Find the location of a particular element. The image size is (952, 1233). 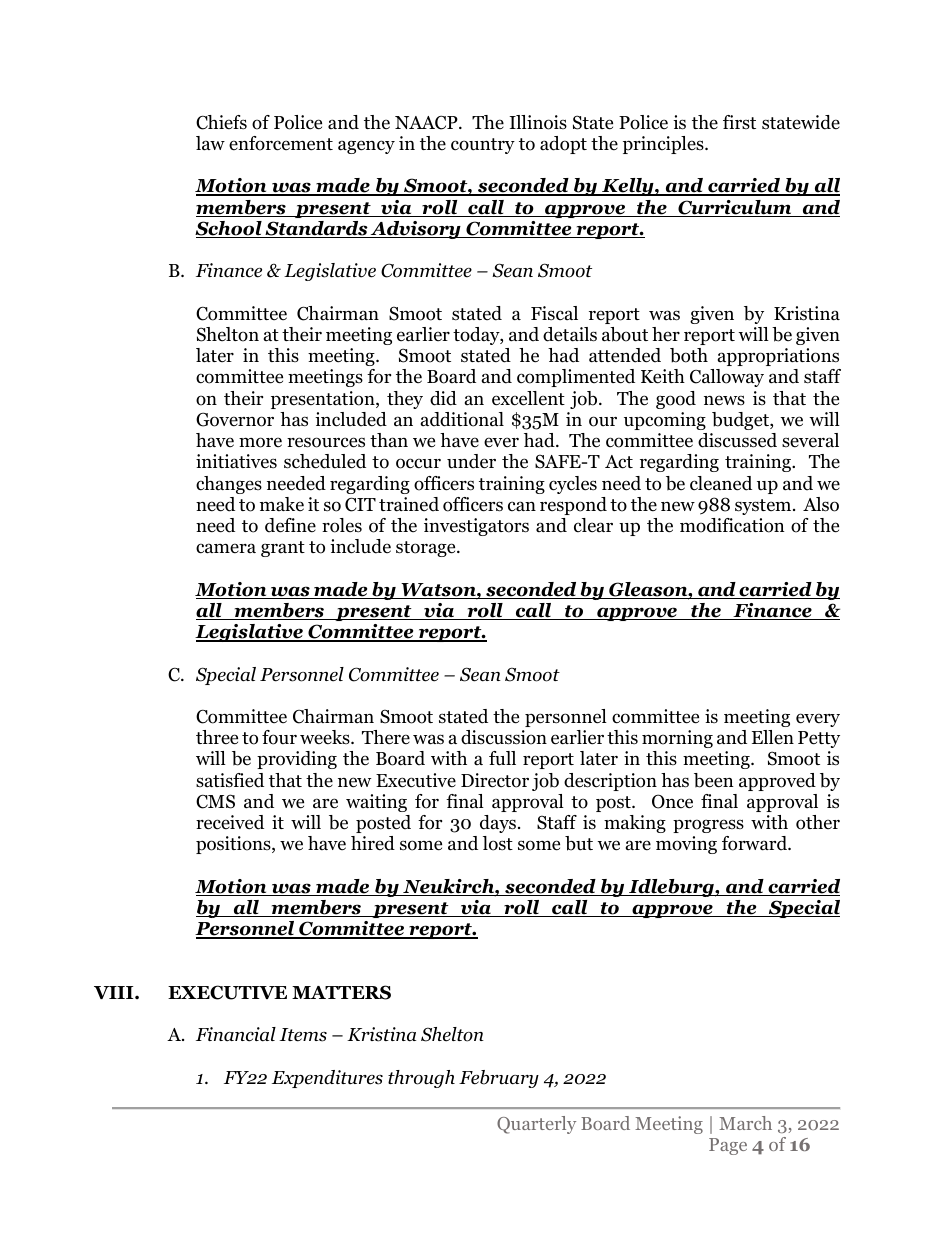

discussion is located at coordinates (504, 737).
